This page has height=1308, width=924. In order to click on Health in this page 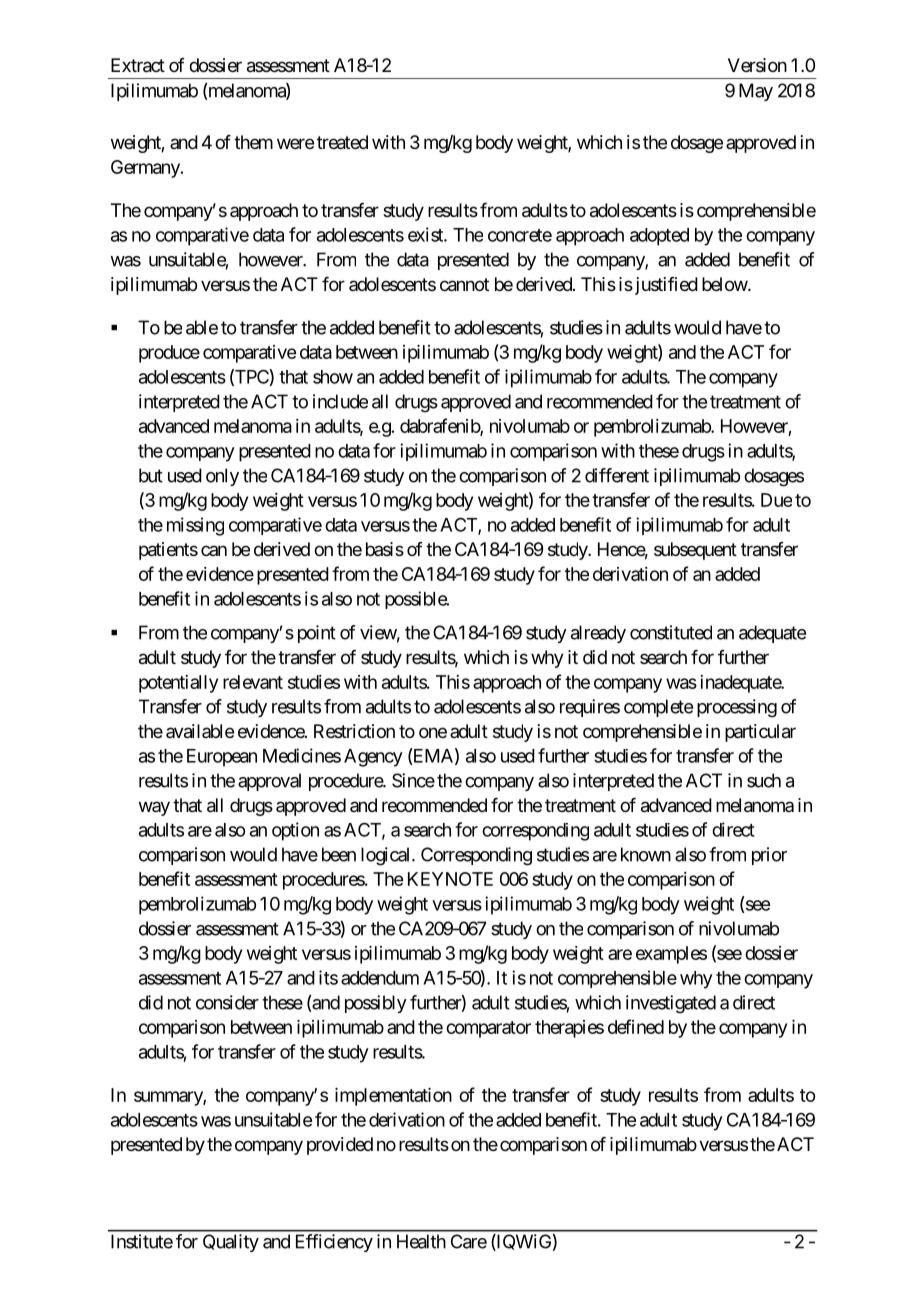, I will do `click(421, 1241)`.
